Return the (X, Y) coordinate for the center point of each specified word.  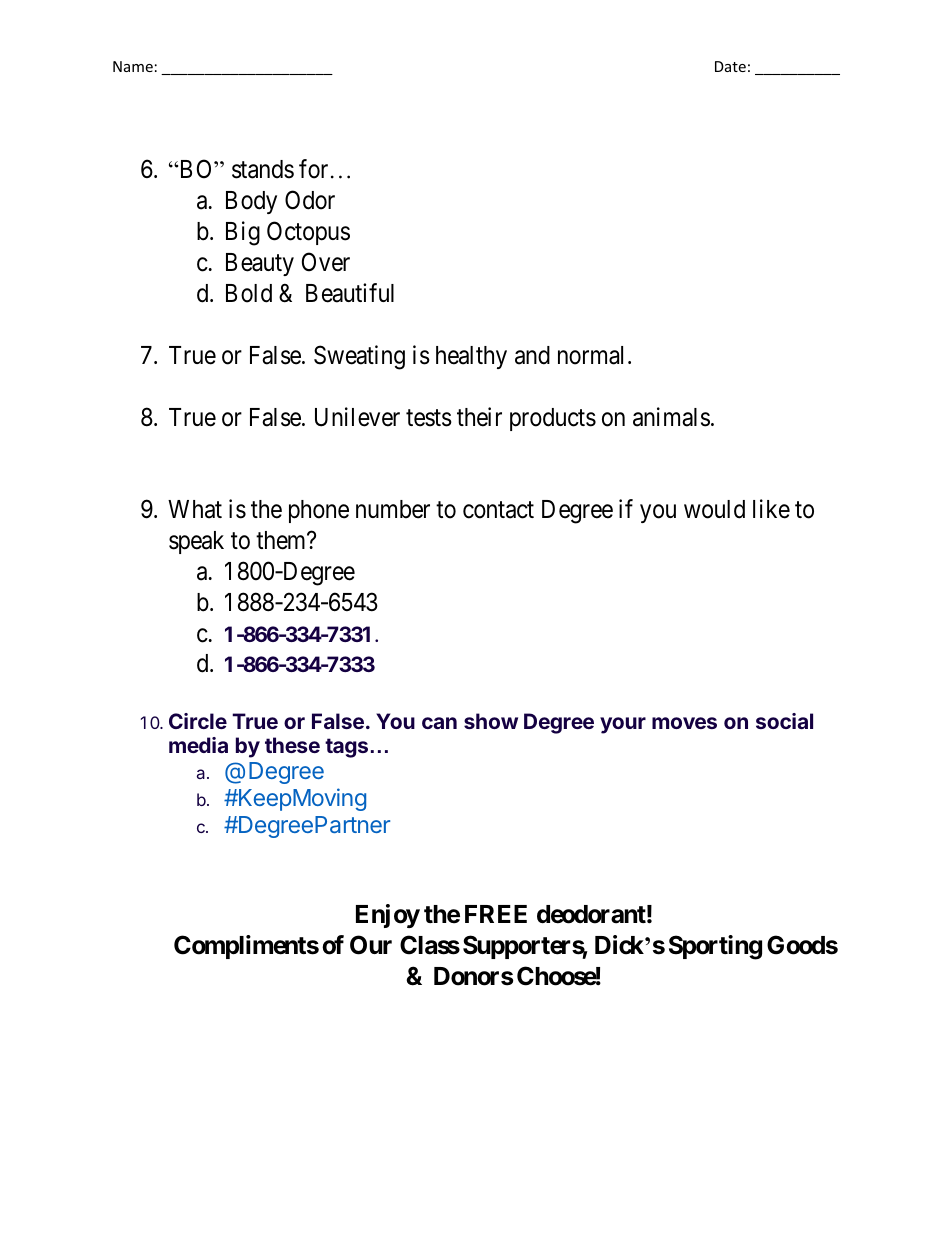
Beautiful (350, 293)
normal (593, 355)
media (198, 745)
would (714, 509)
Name (133, 66)
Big (243, 233)
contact (498, 510)
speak (196, 542)
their (479, 417)
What (195, 509)
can (439, 723)
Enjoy (388, 916)
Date (730, 66)
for (313, 169)
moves (684, 723)
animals (671, 417)
